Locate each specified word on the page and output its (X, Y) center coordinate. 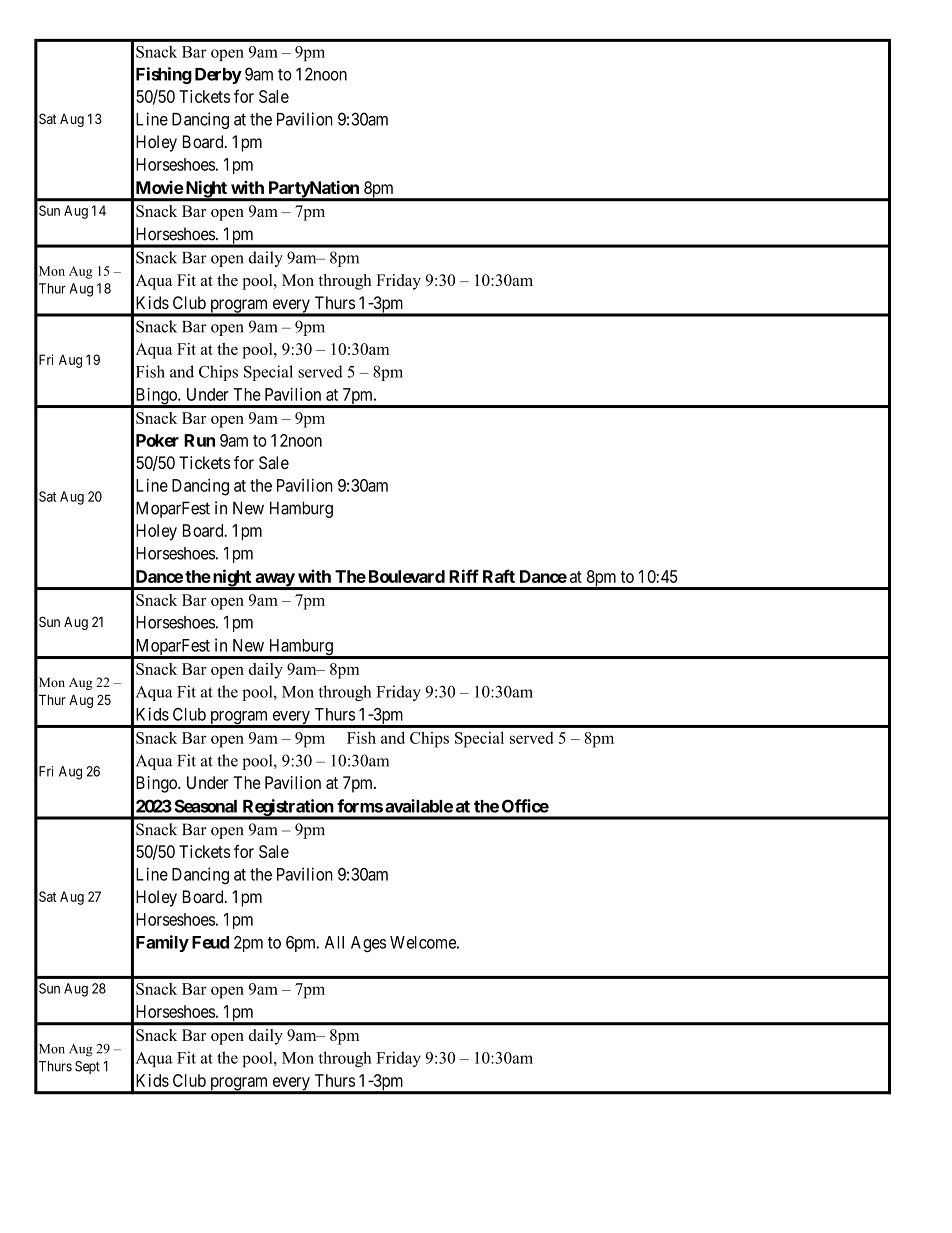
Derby (218, 76)
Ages (368, 944)
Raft (499, 576)
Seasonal (206, 806)
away (274, 581)
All (334, 942)
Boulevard (407, 576)
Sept (87, 1067)
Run (199, 440)
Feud (210, 942)
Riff (464, 576)
